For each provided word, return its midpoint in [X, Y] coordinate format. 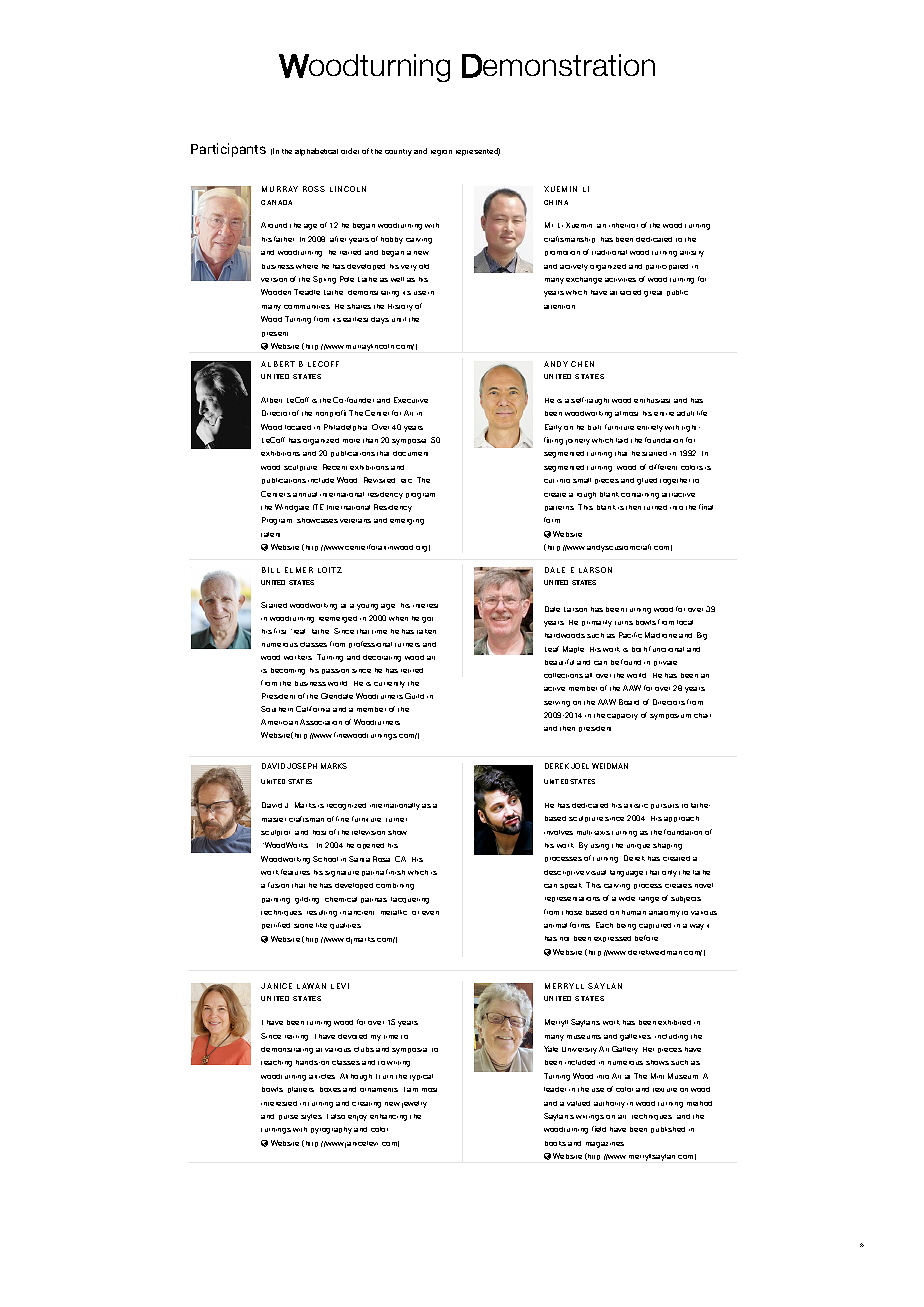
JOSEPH [302, 766]
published [668, 1130]
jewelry [414, 1104]
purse [288, 1117]
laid [622, 440]
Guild [414, 696]
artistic [636, 806]
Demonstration [558, 66]
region [441, 153]
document [410, 453]
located [298, 427]
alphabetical [316, 152]
